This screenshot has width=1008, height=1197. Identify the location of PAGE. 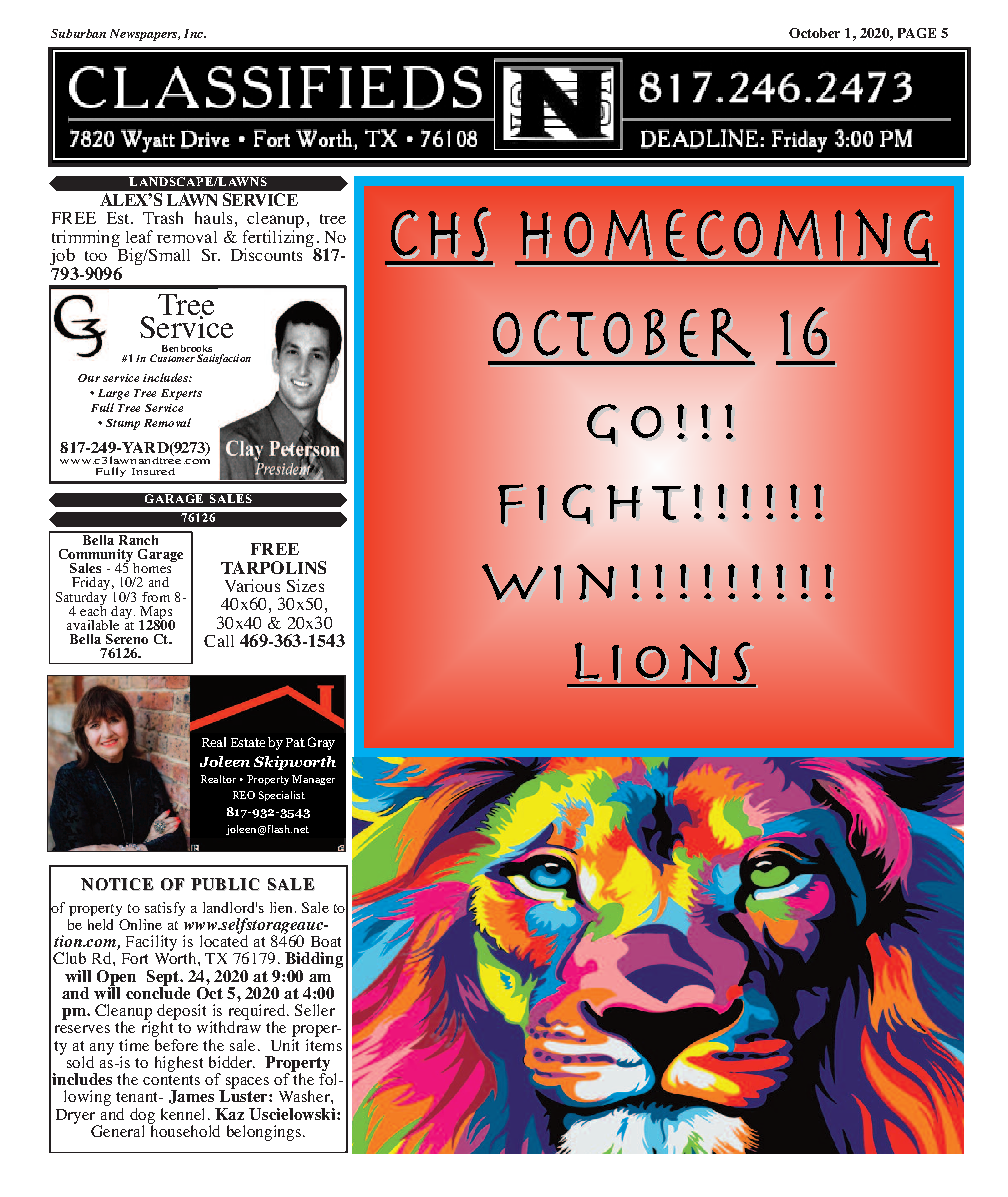
(917, 33).
